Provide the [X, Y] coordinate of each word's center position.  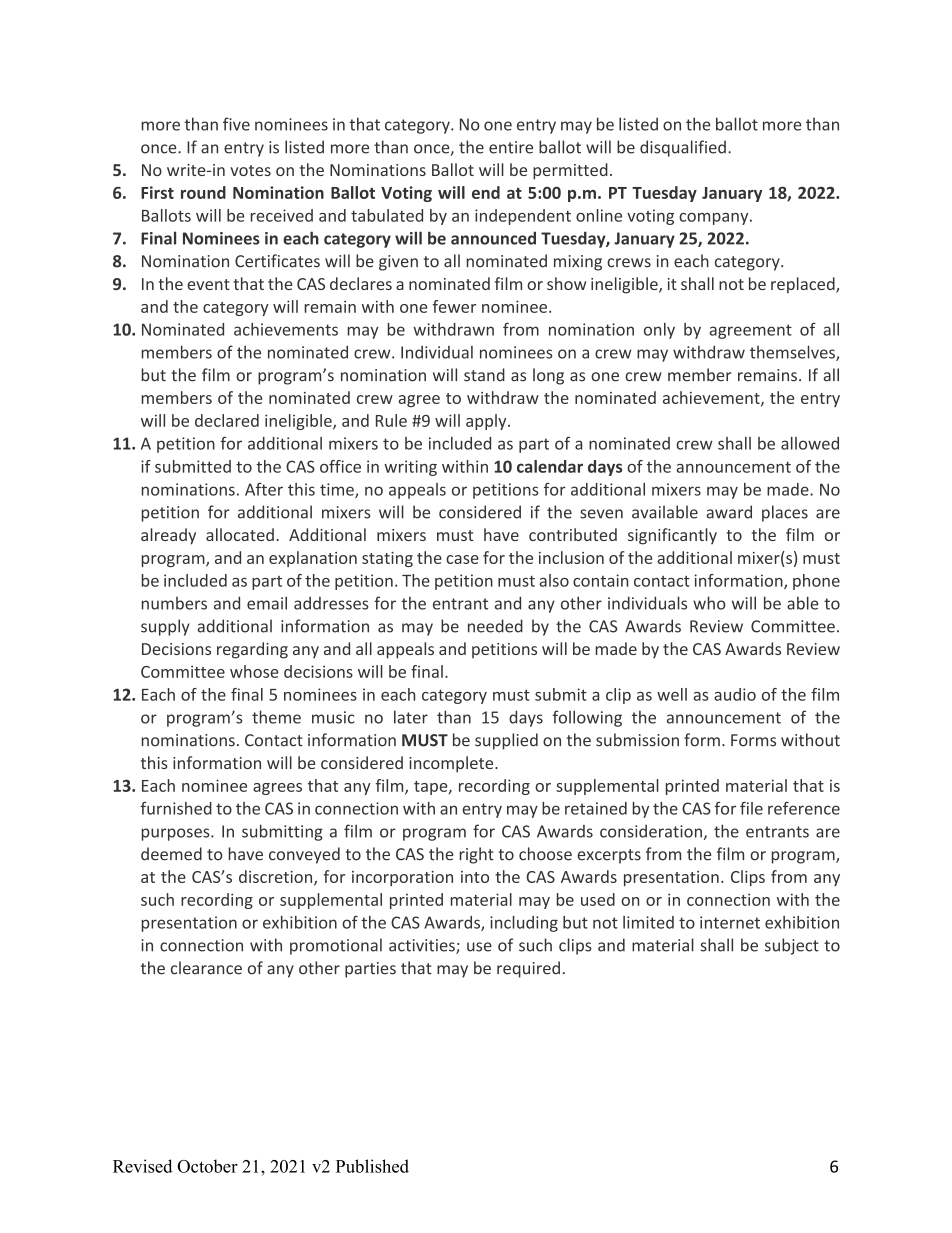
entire [511, 147]
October [207, 1166]
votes [250, 170]
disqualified [683, 148]
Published [372, 1166]
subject [792, 946]
